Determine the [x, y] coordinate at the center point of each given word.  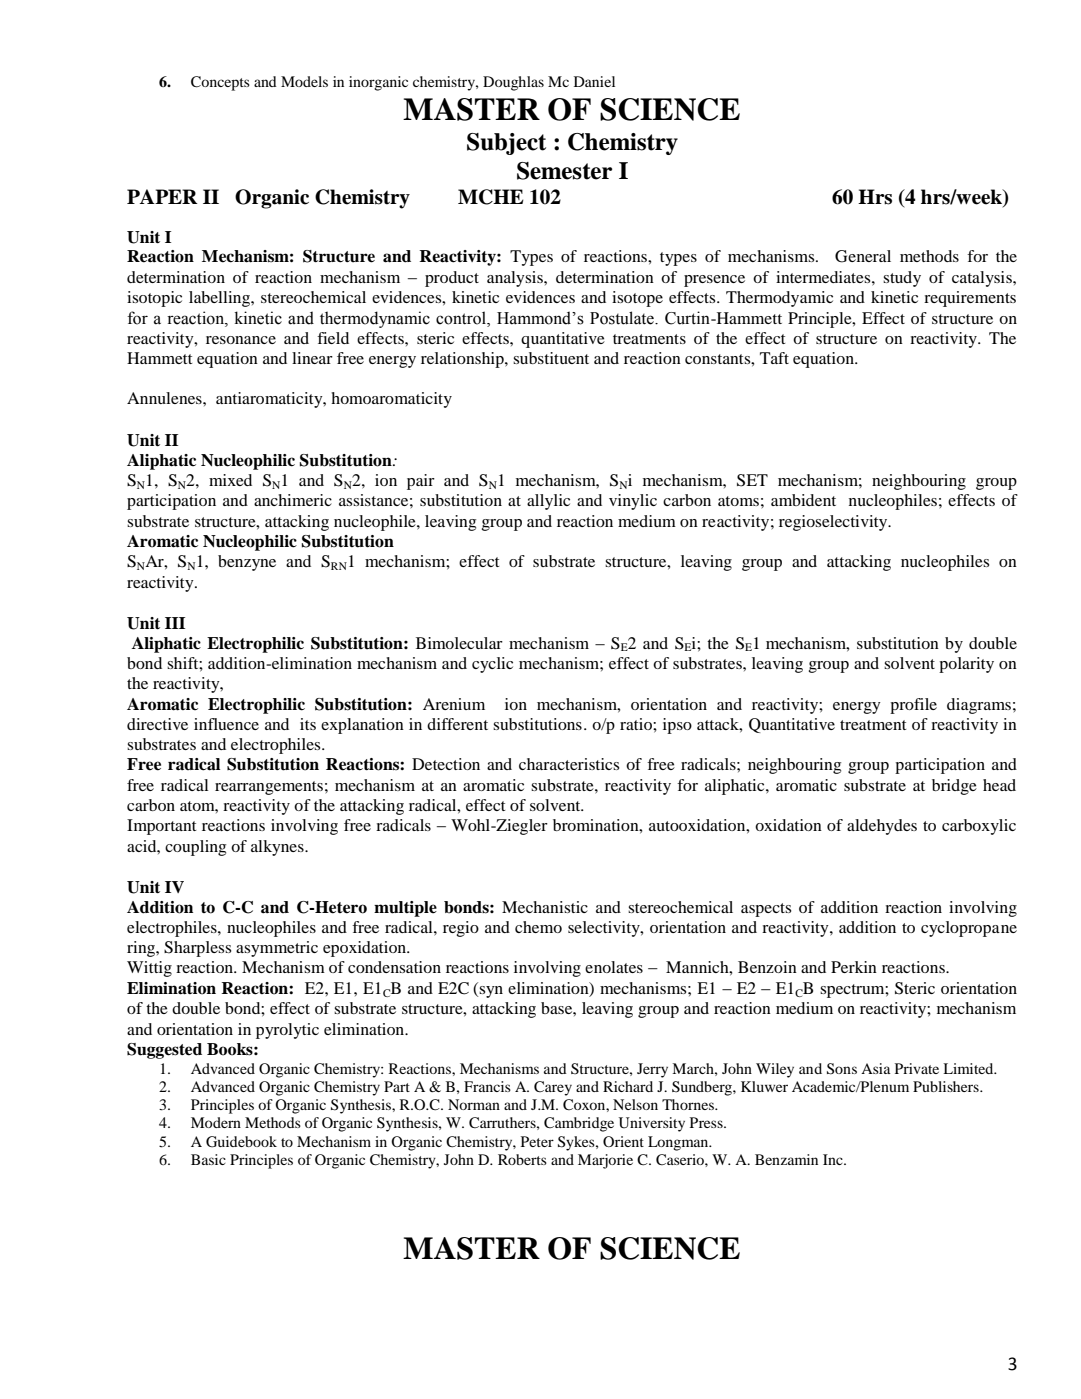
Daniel [594, 81]
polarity [966, 665]
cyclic [492, 665]
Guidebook [241, 1142]
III [175, 623]
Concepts [220, 83]
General [863, 256]
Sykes [577, 1143]
